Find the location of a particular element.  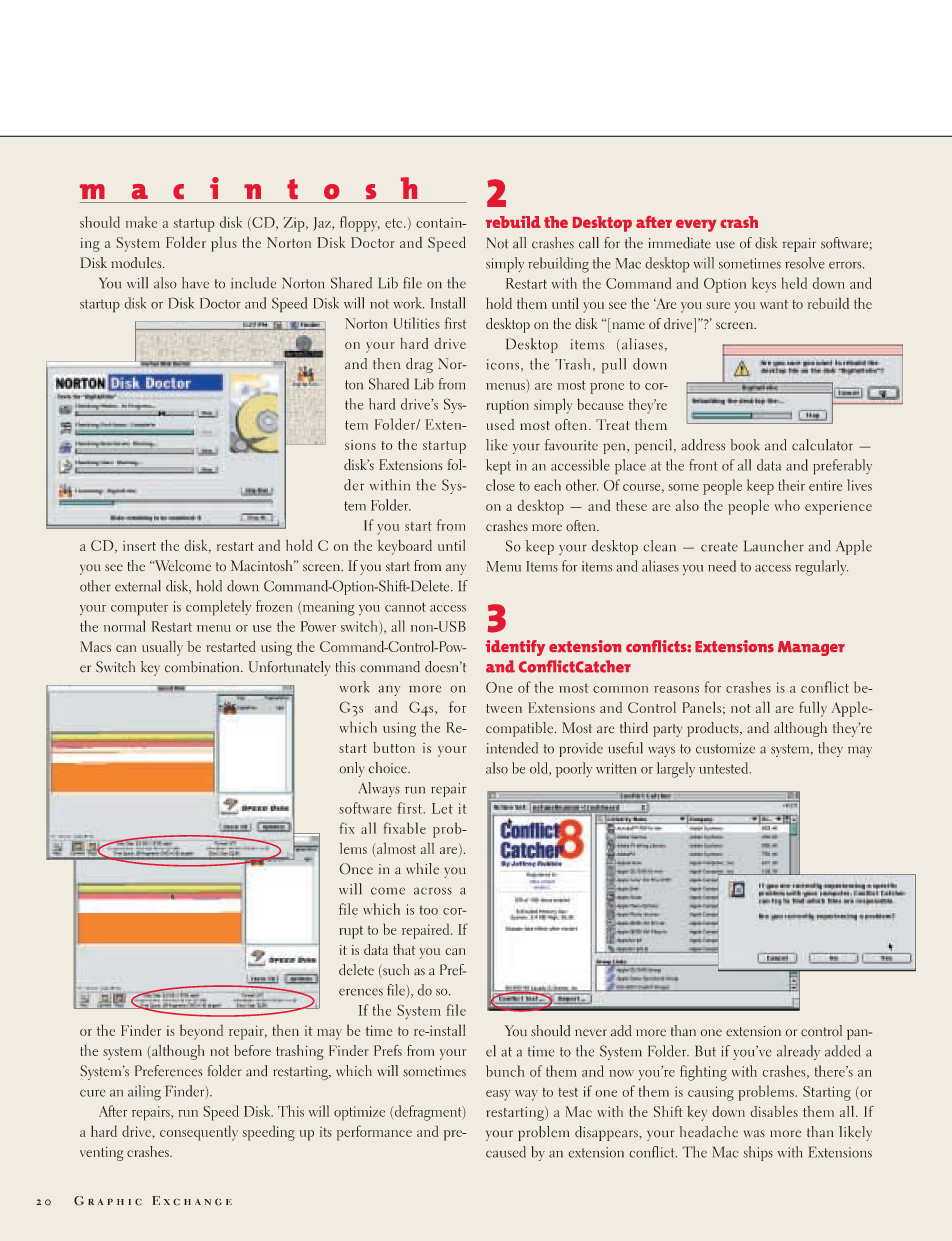

resolve is located at coordinates (805, 263).
